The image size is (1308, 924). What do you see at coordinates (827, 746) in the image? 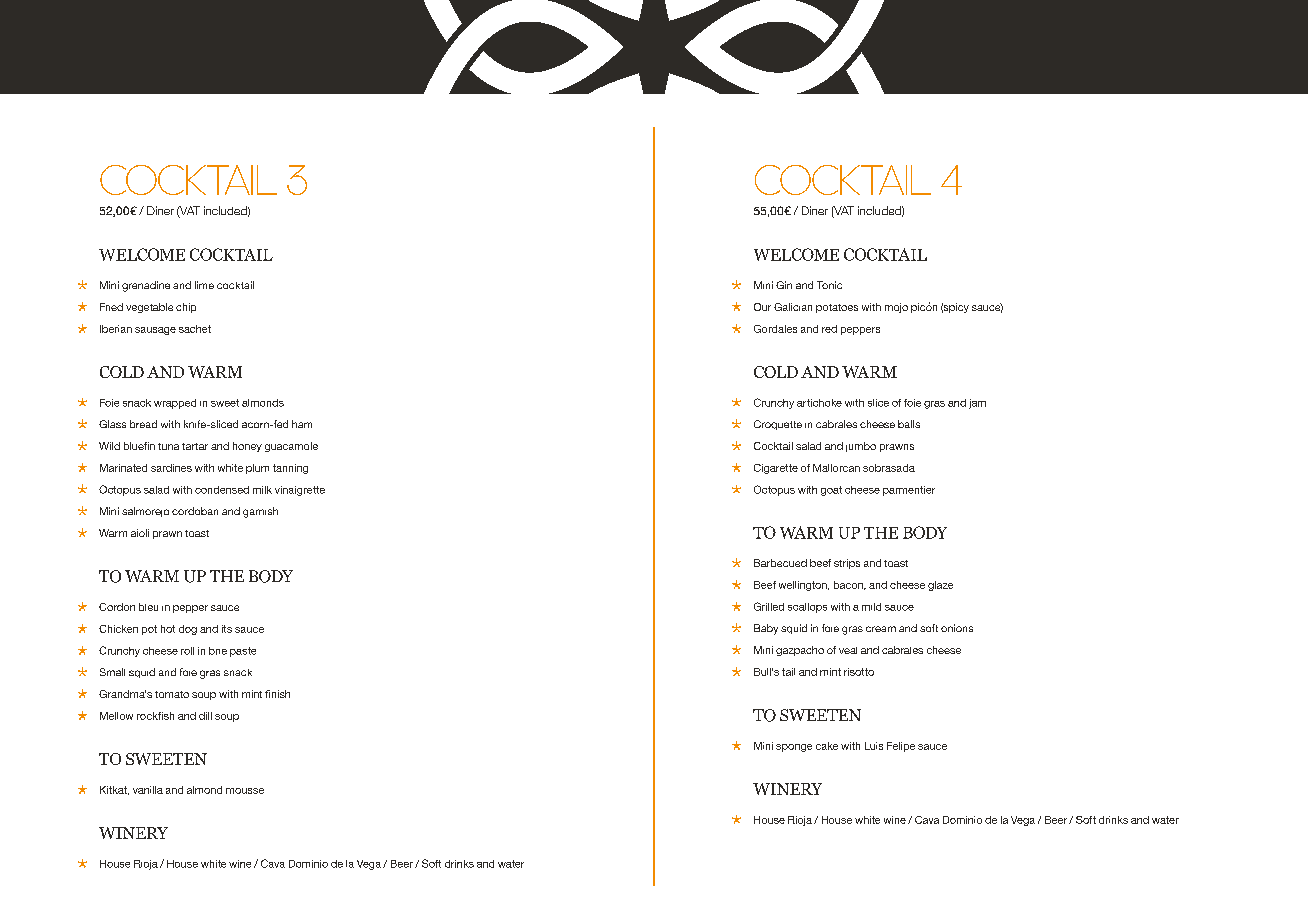
I see `cake` at bounding box center [827, 746].
